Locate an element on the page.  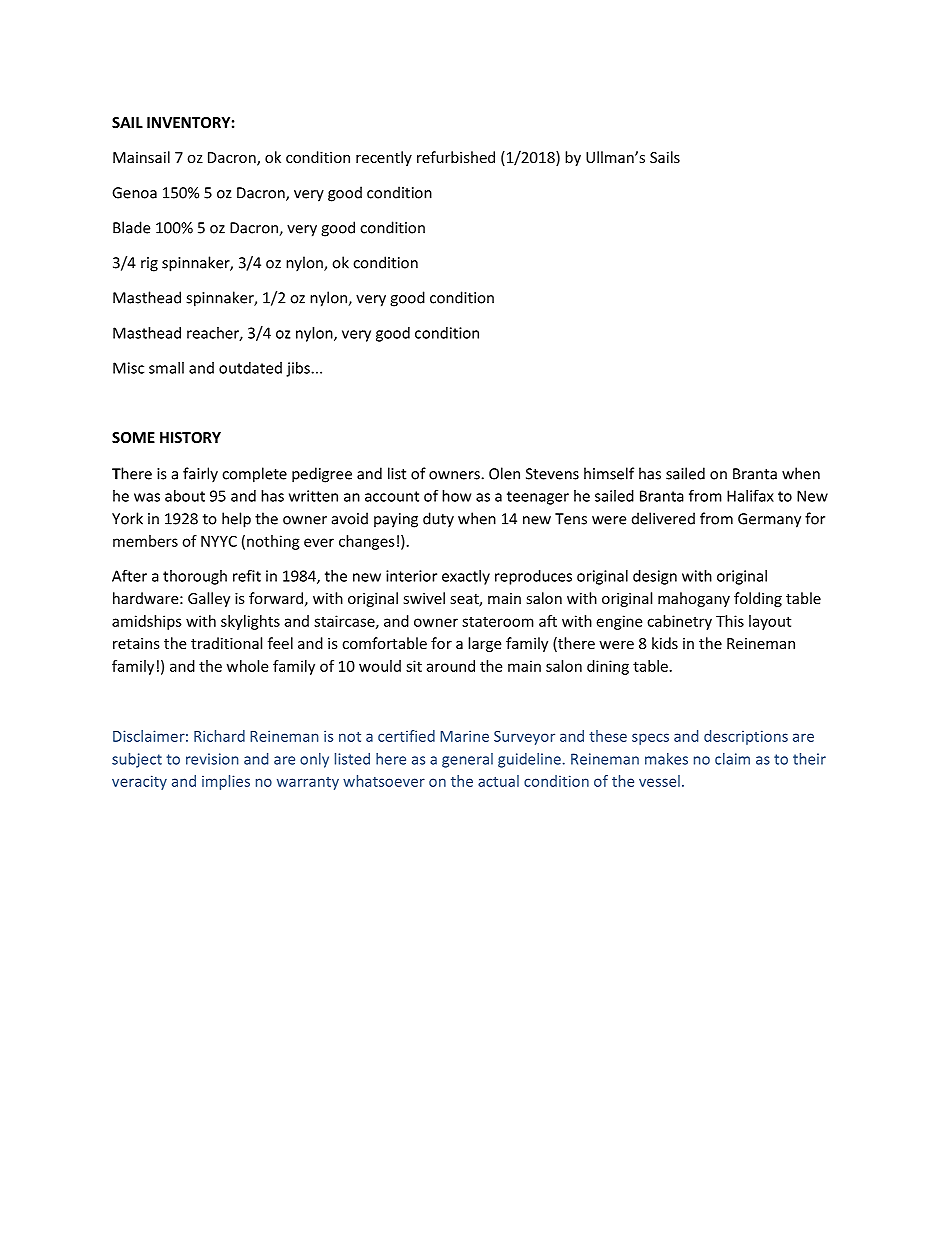
Genoa is located at coordinates (134, 193).
